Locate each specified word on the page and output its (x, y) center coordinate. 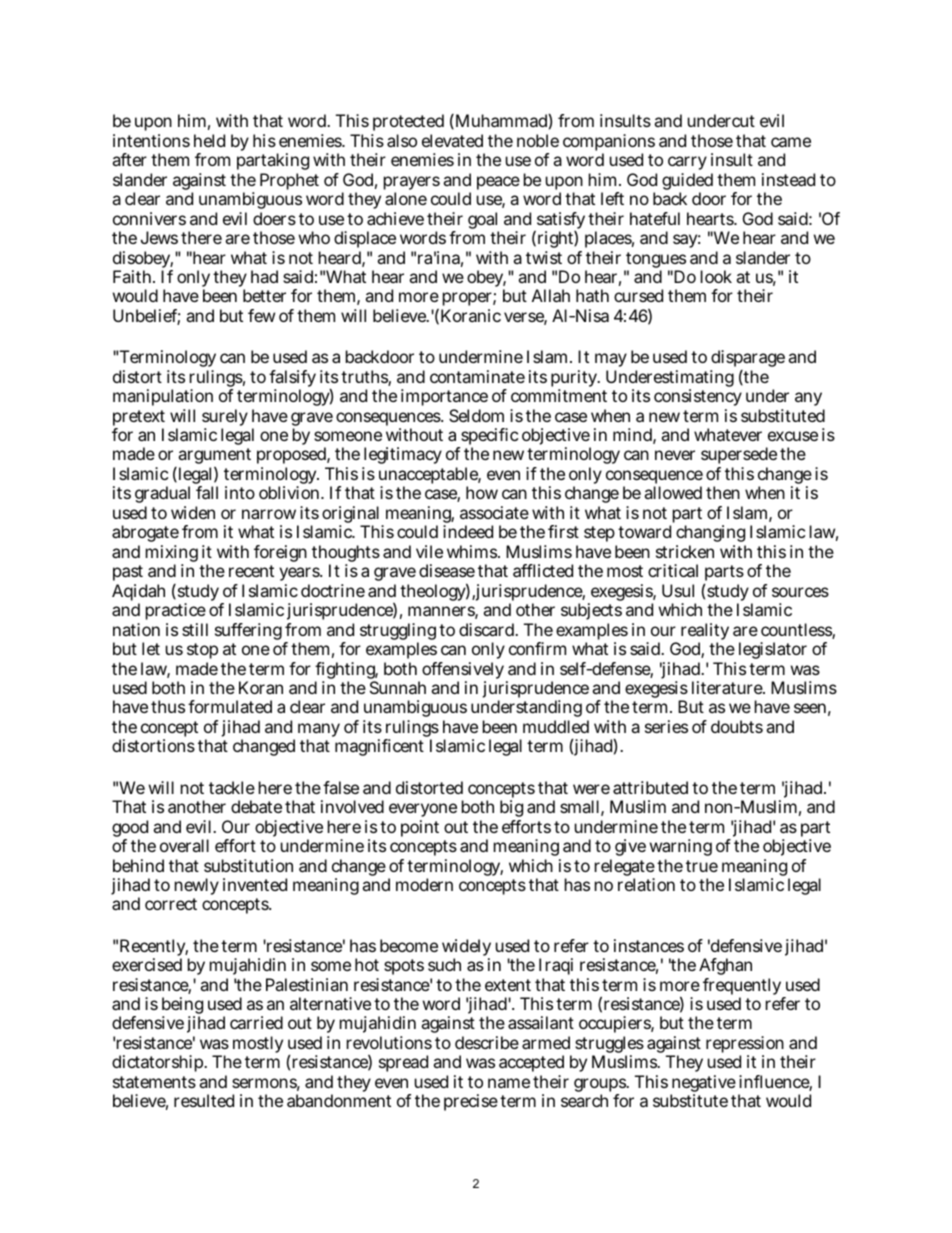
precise (471, 1102)
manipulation (163, 397)
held (209, 140)
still (195, 629)
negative (703, 1085)
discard (487, 629)
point (420, 828)
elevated (452, 140)
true (702, 866)
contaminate (477, 376)
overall (184, 845)
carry (687, 165)
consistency (698, 397)
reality (705, 633)
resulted (204, 1100)
